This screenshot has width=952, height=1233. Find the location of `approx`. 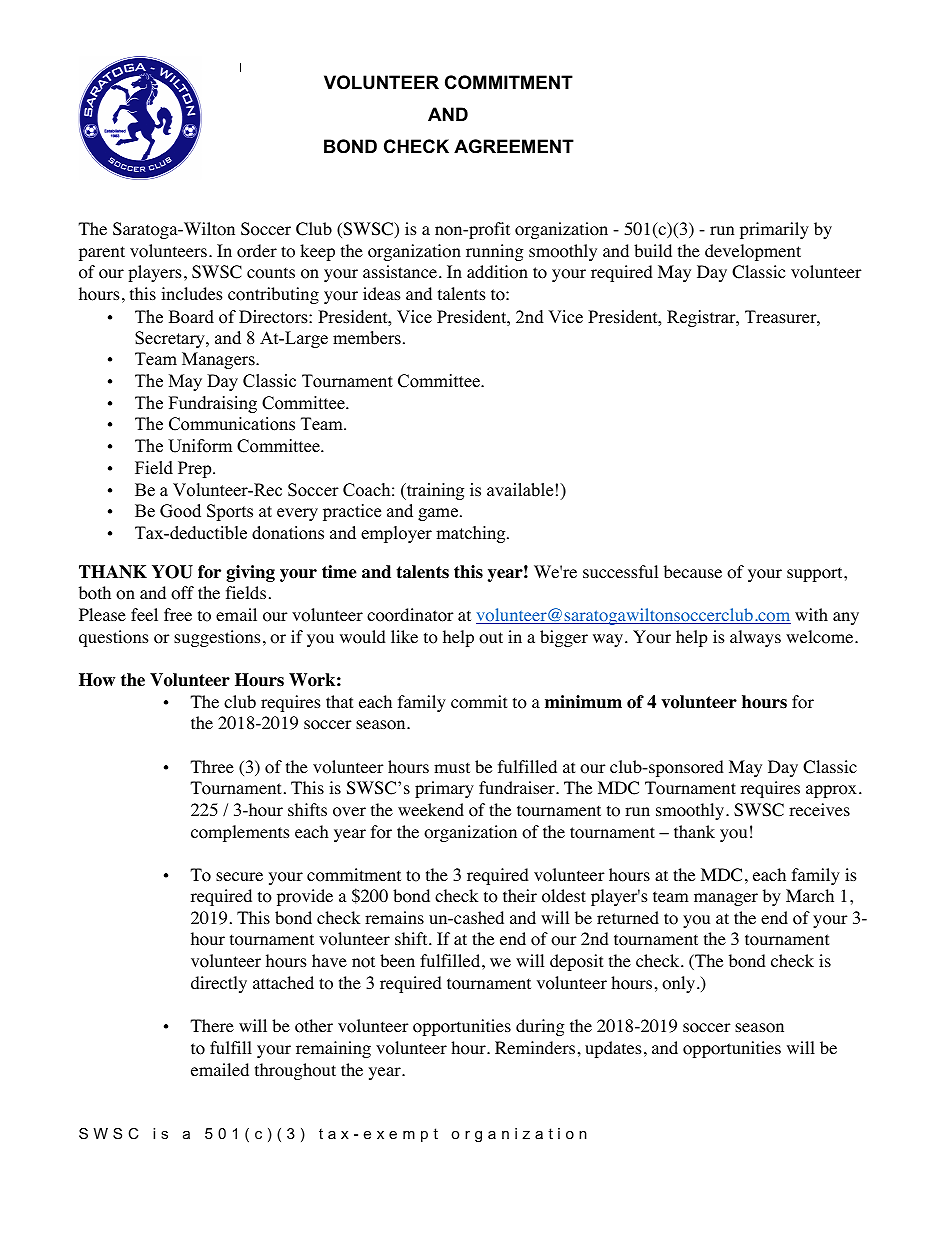

approx is located at coordinates (831, 791).
